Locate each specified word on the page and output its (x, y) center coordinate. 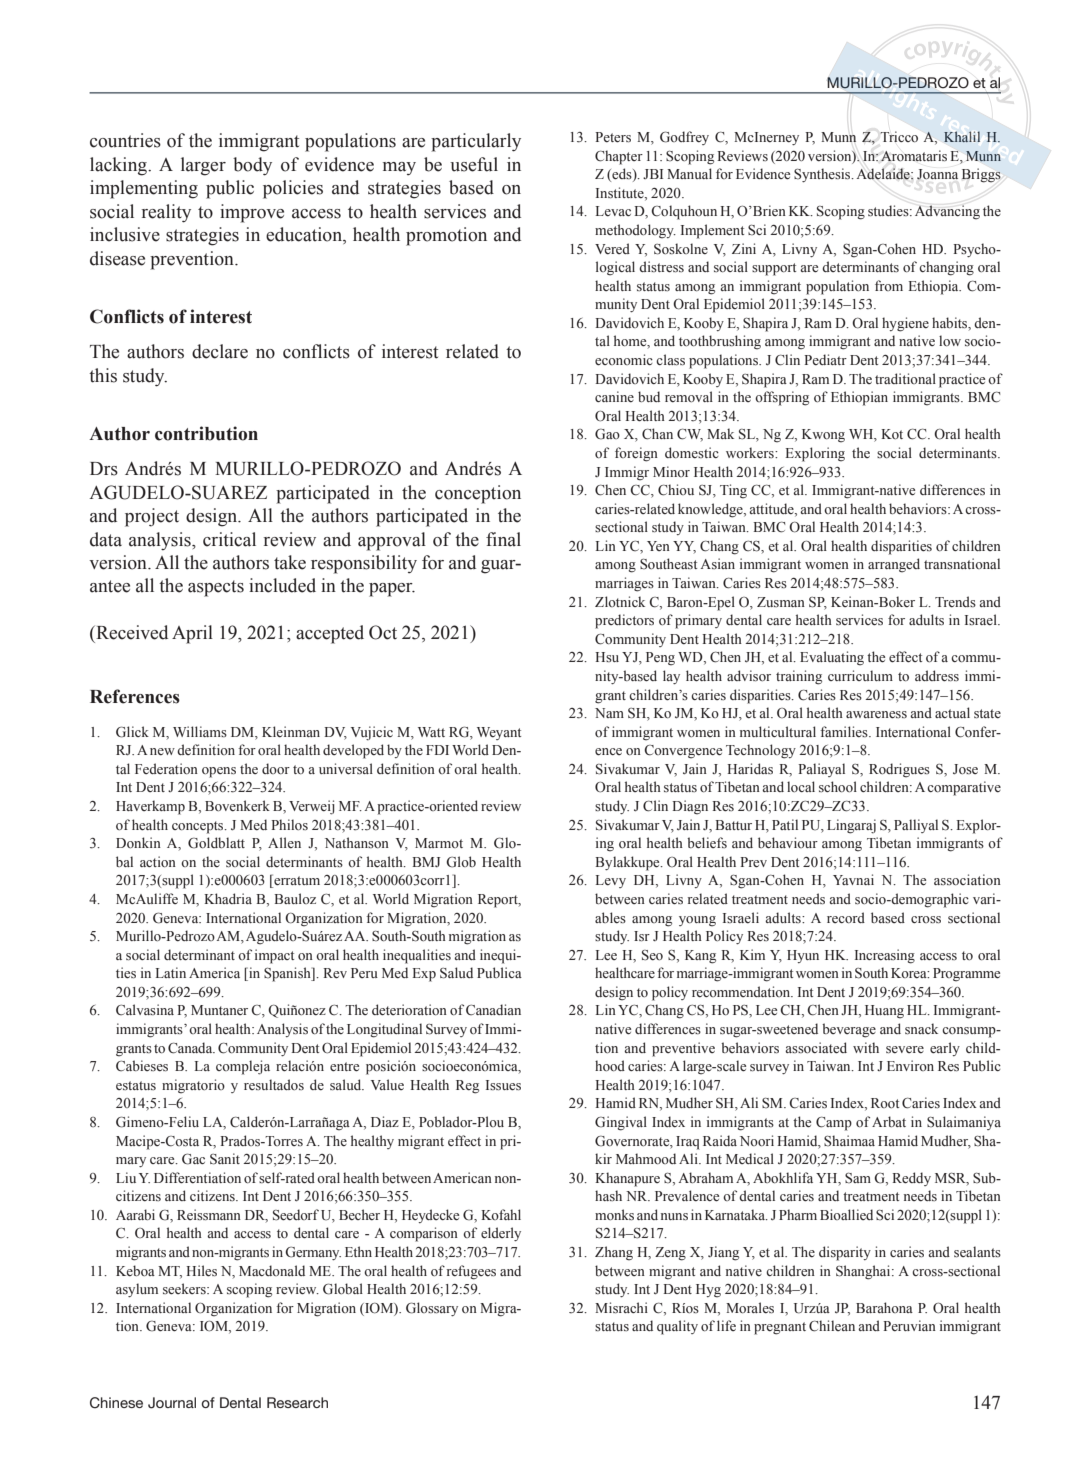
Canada (191, 1048)
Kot (892, 434)
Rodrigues (899, 770)
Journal (172, 1403)
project (152, 517)
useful (474, 164)
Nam (609, 713)
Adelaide (884, 174)
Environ (910, 1065)
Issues (503, 1085)
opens (219, 772)
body (252, 166)
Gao (607, 434)
